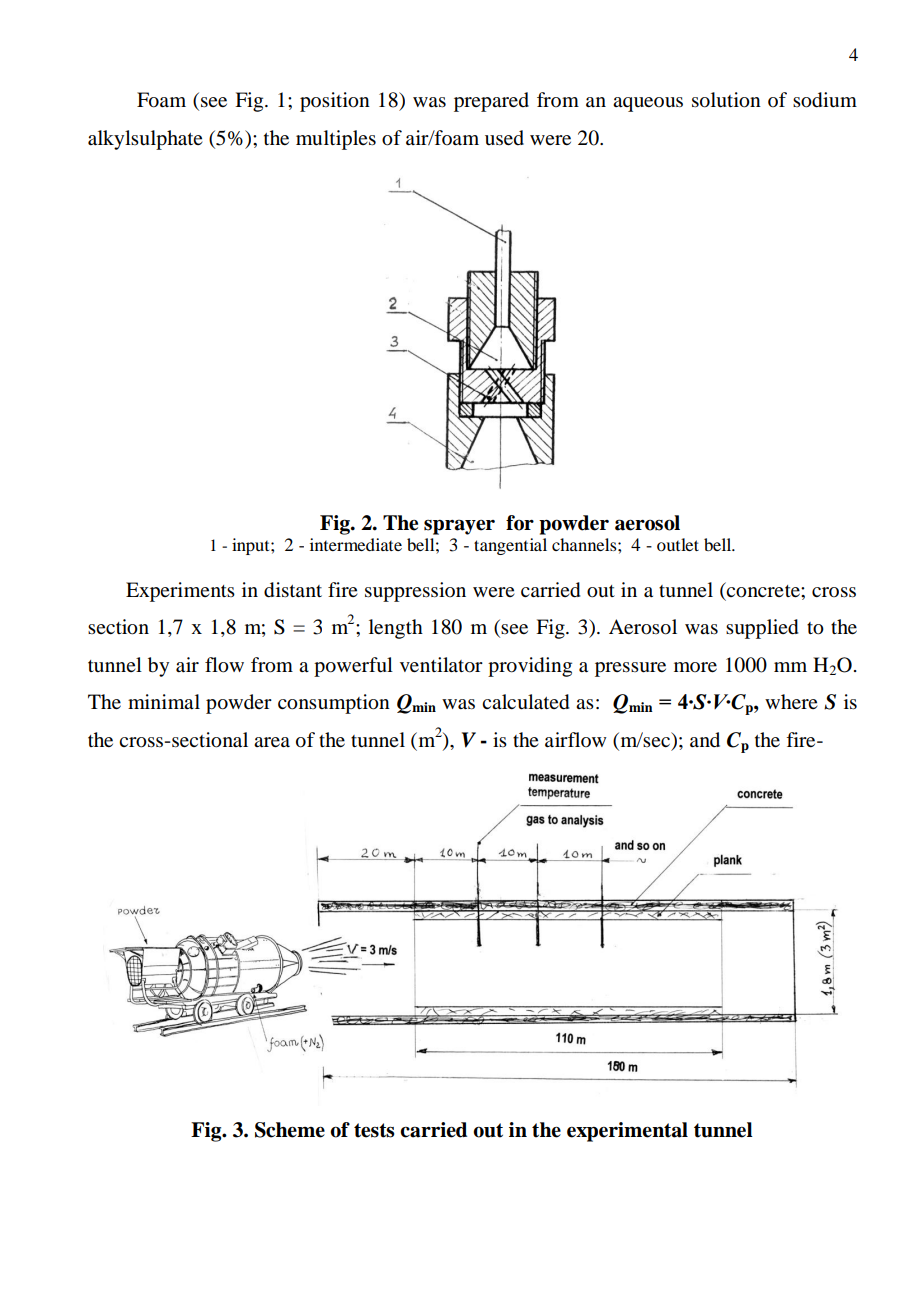 This document has height=1307, width=924. What do you see at coordinates (504, 138) in the document?
I see `used` at bounding box center [504, 138].
